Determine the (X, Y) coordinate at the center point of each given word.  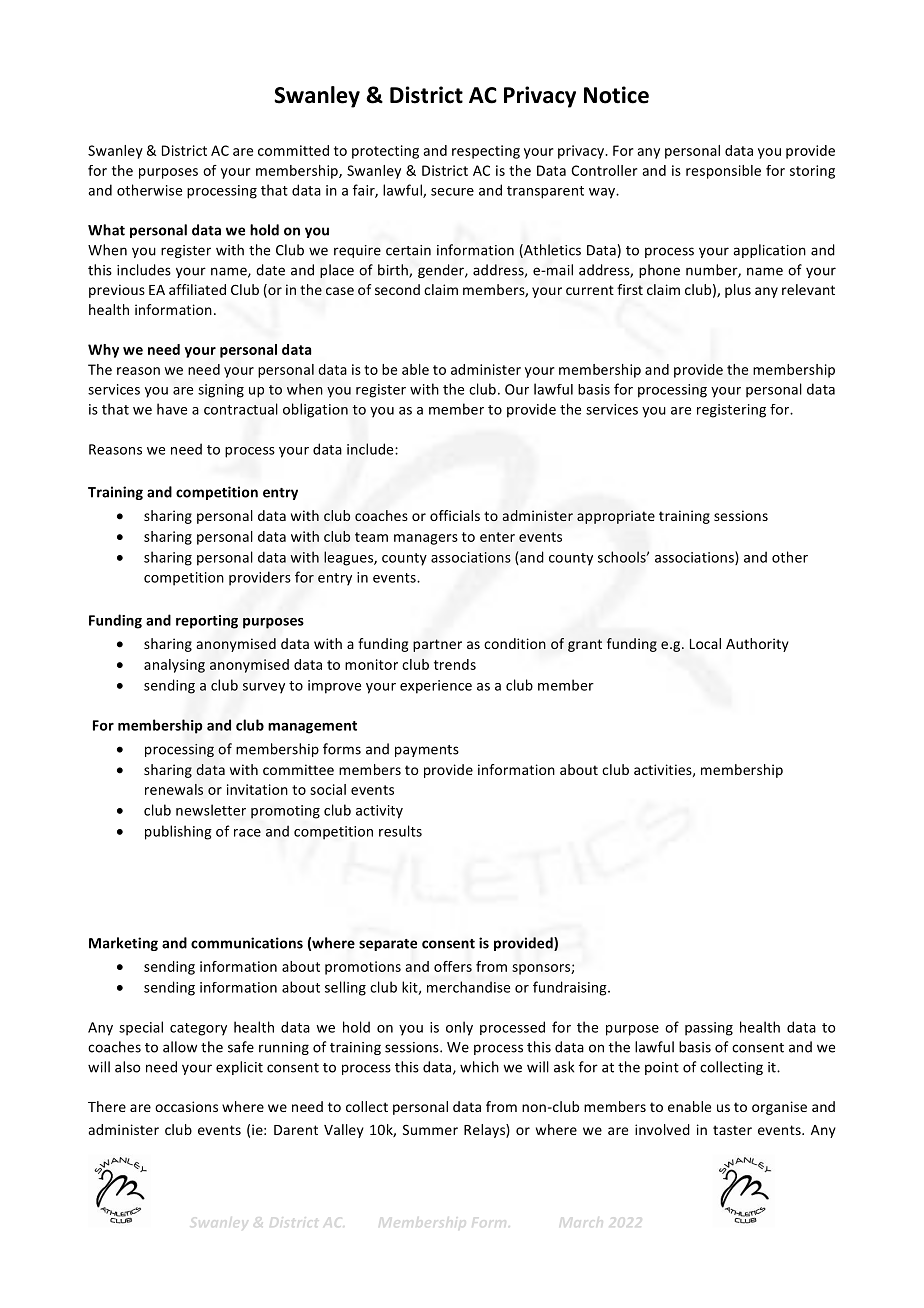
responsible (723, 172)
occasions (186, 1106)
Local (705, 643)
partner (437, 645)
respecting (486, 152)
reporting (207, 622)
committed (293, 150)
